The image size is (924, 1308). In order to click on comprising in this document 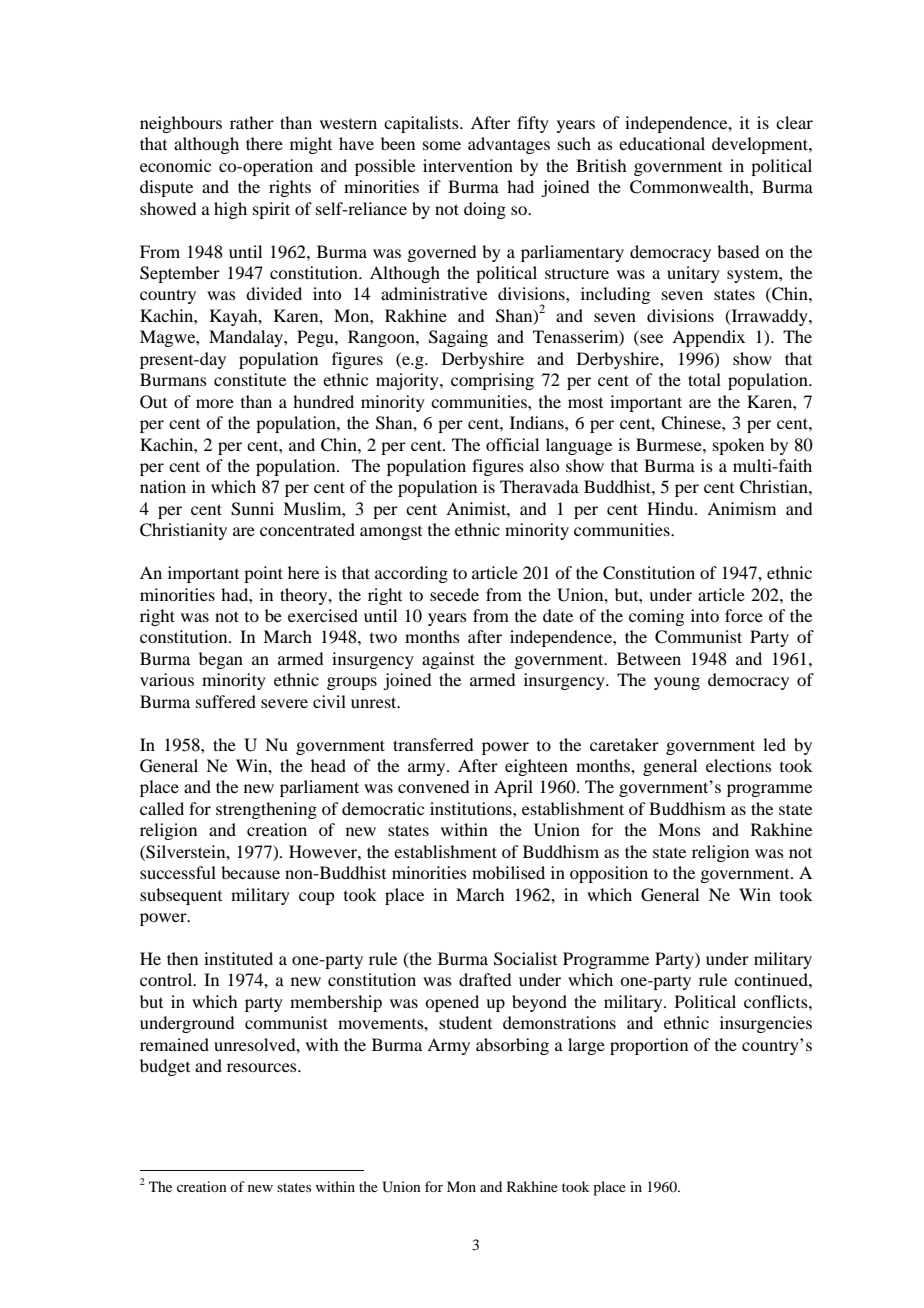, I will do `click(492, 381)`.
